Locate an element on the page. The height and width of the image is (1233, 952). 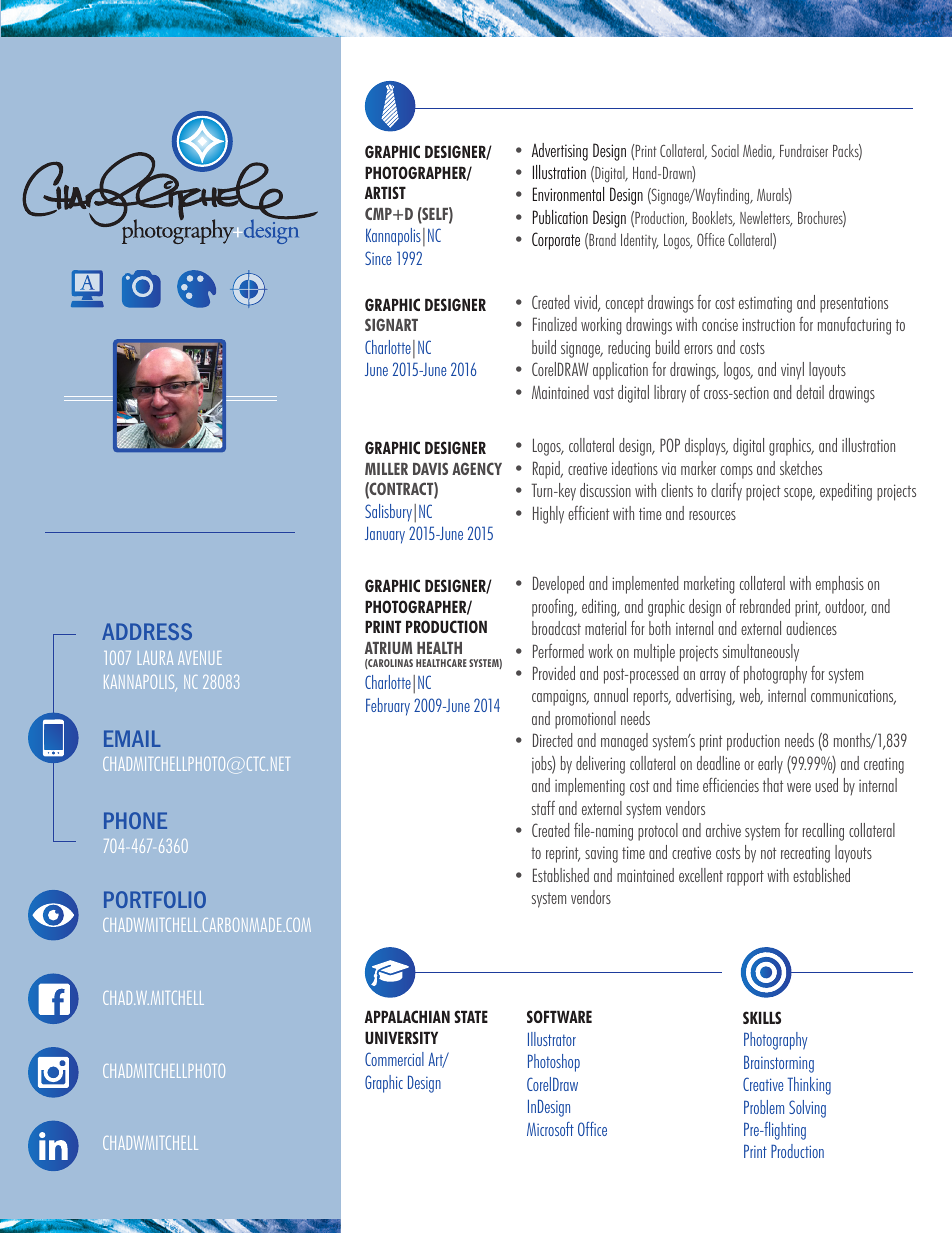
PORTFOLIO is located at coordinates (155, 899).
